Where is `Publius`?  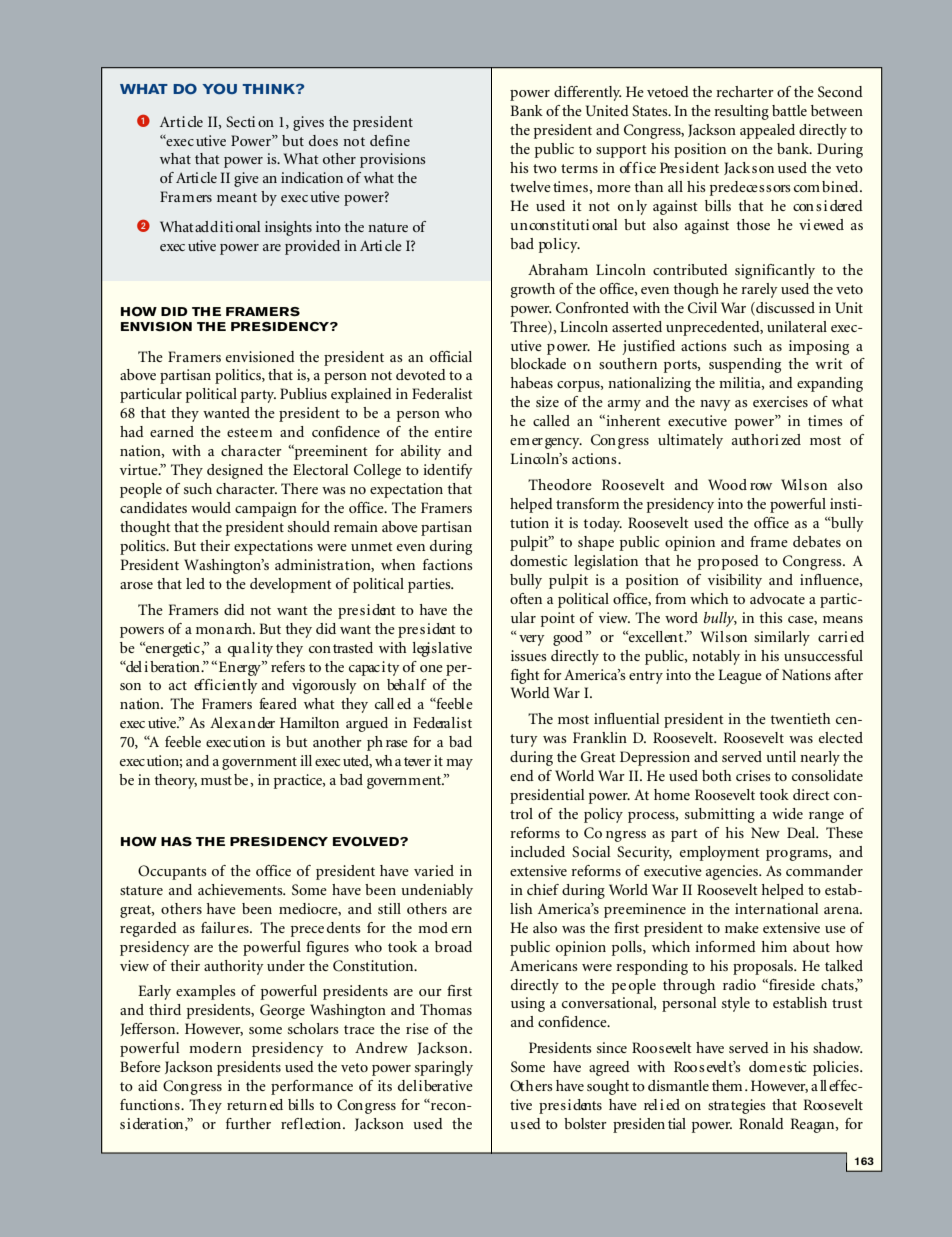
Publius is located at coordinates (303, 393).
